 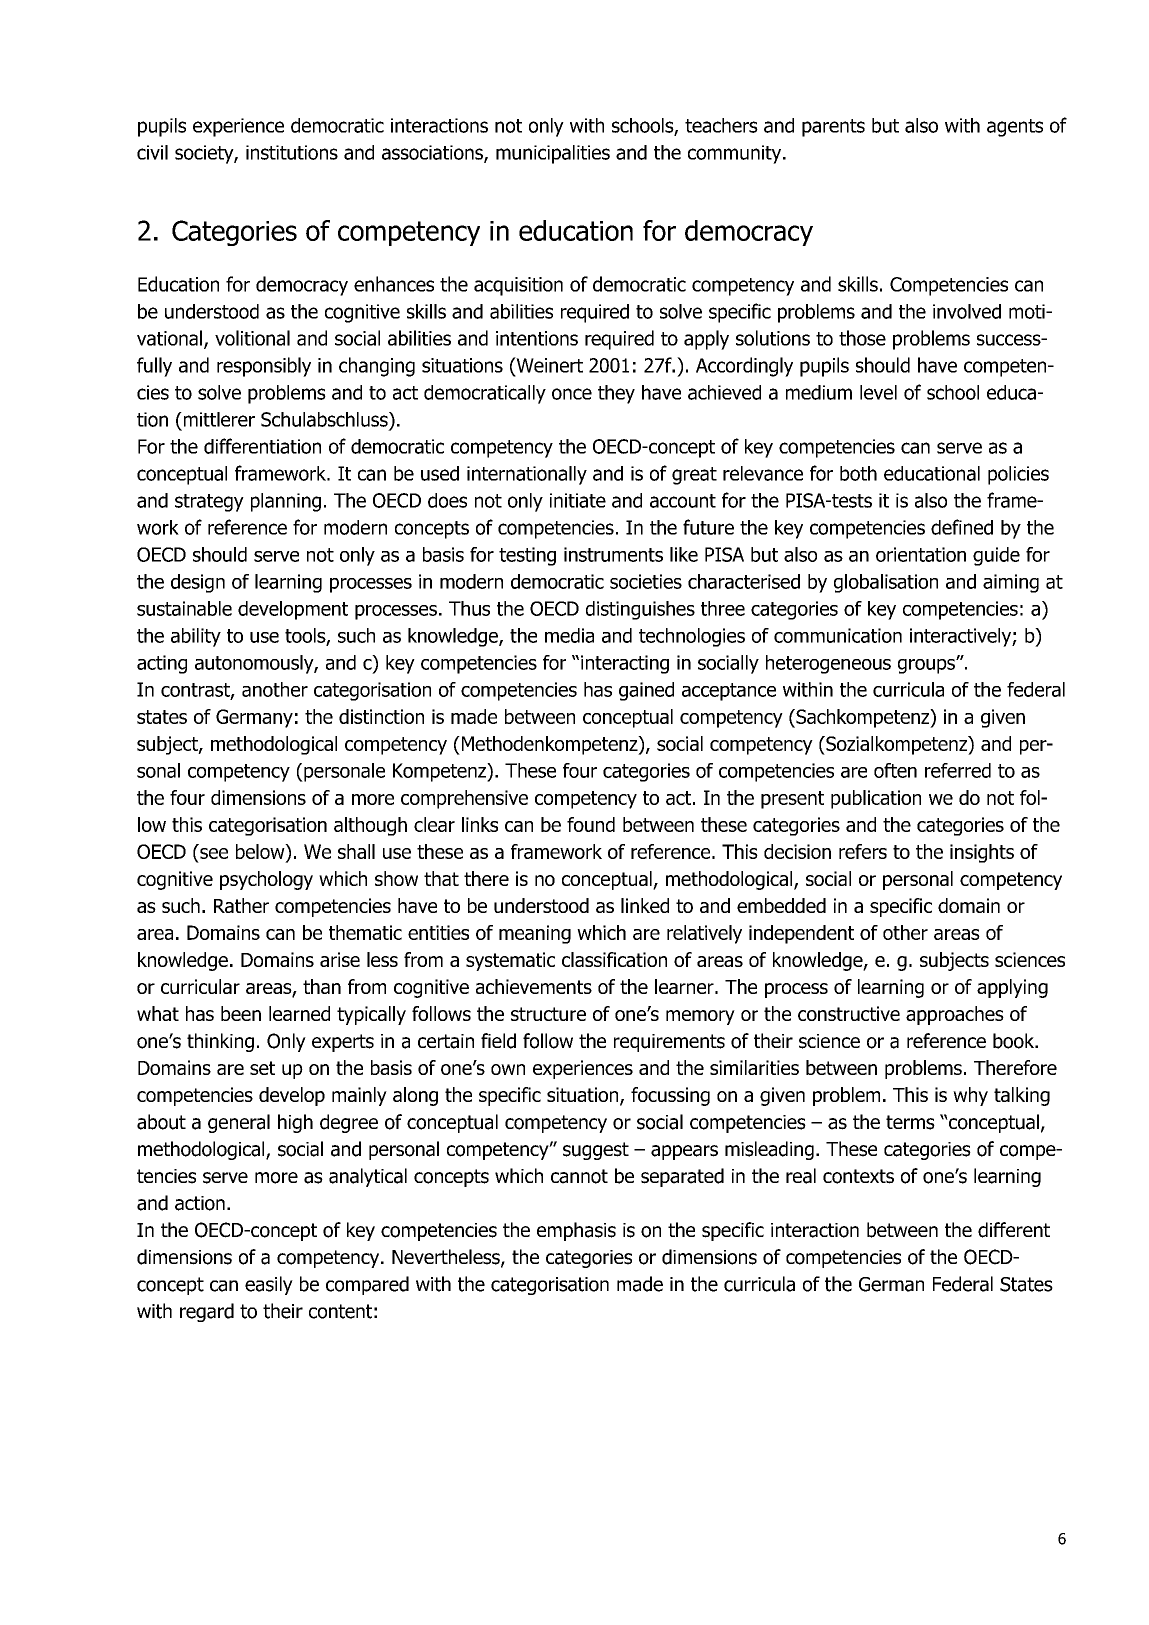 I want to click on ability, so click(x=196, y=637).
